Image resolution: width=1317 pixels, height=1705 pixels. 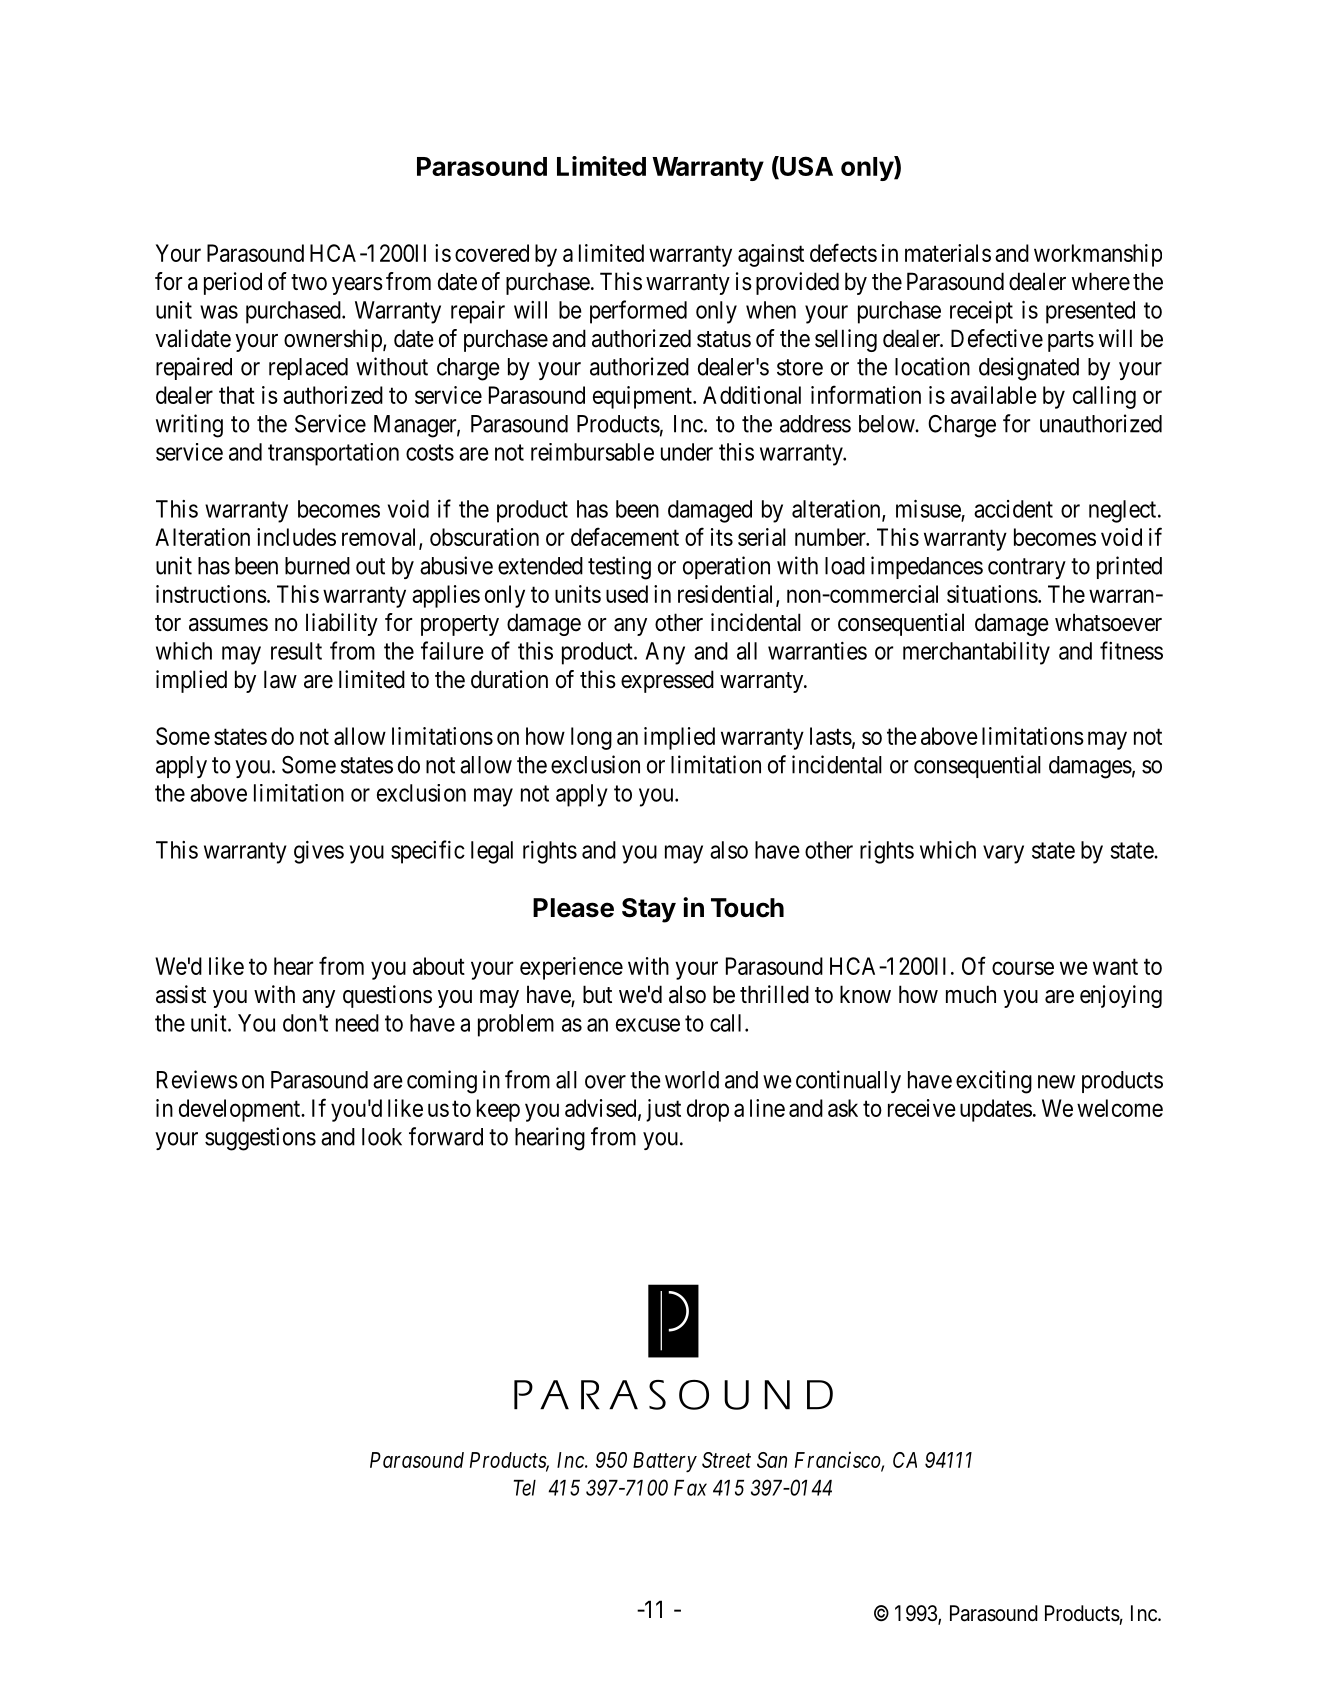 What do you see at coordinates (948, 253) in the image?
I see `materials` at bounding box center [948, 253].
